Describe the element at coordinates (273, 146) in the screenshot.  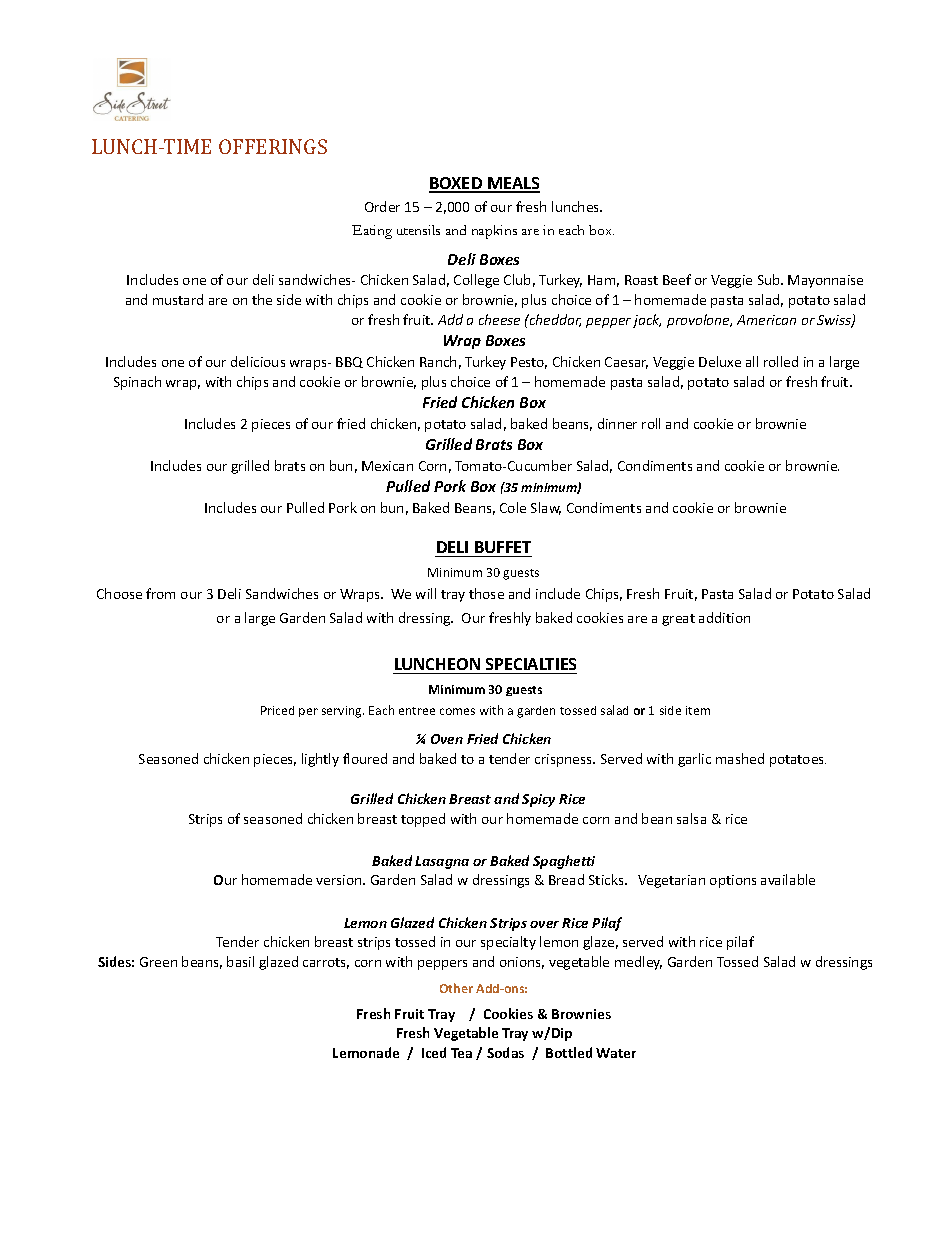
I see `OFFERINGS` at that location.
